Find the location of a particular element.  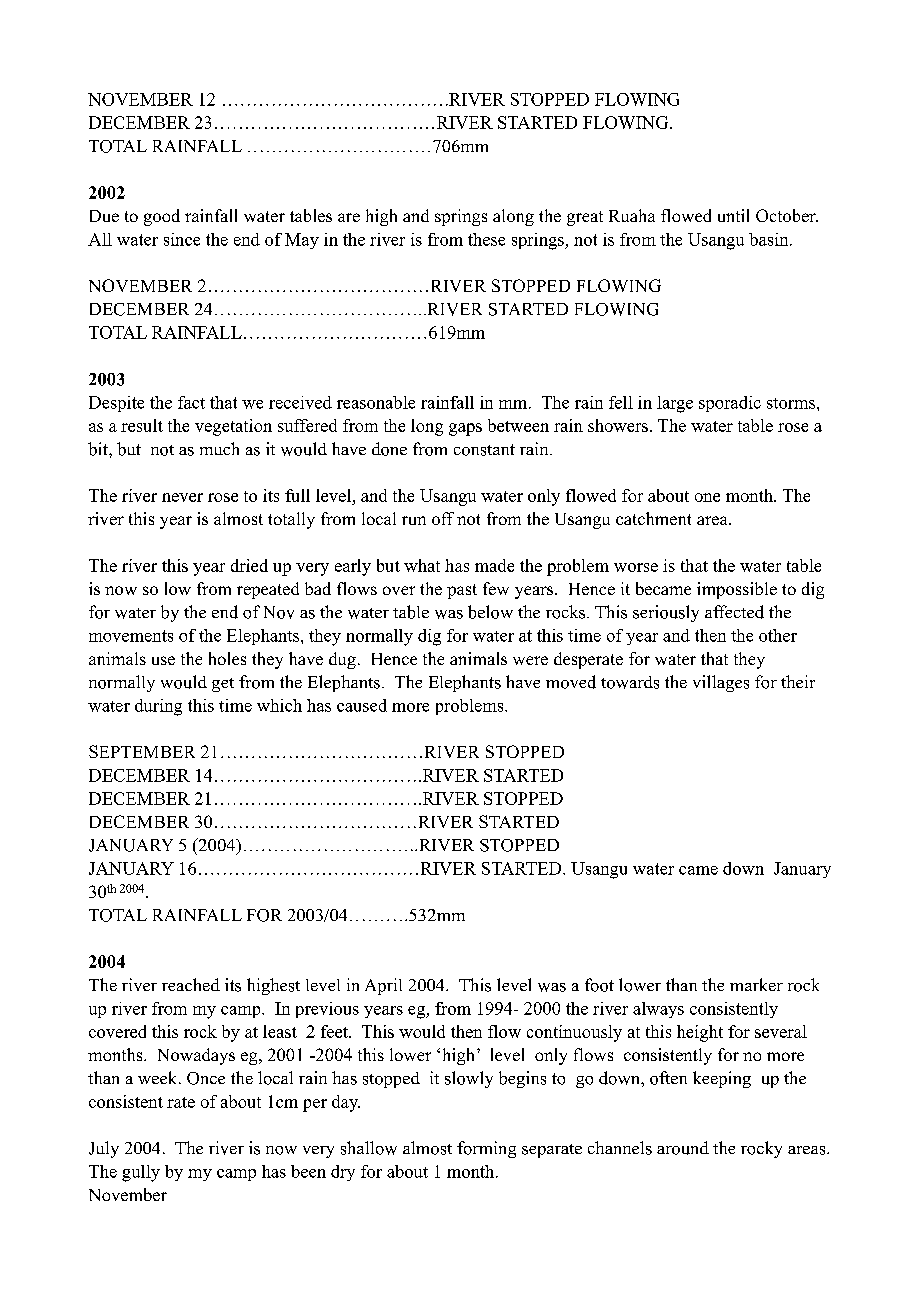

during is located at coordinates (158, 707).
